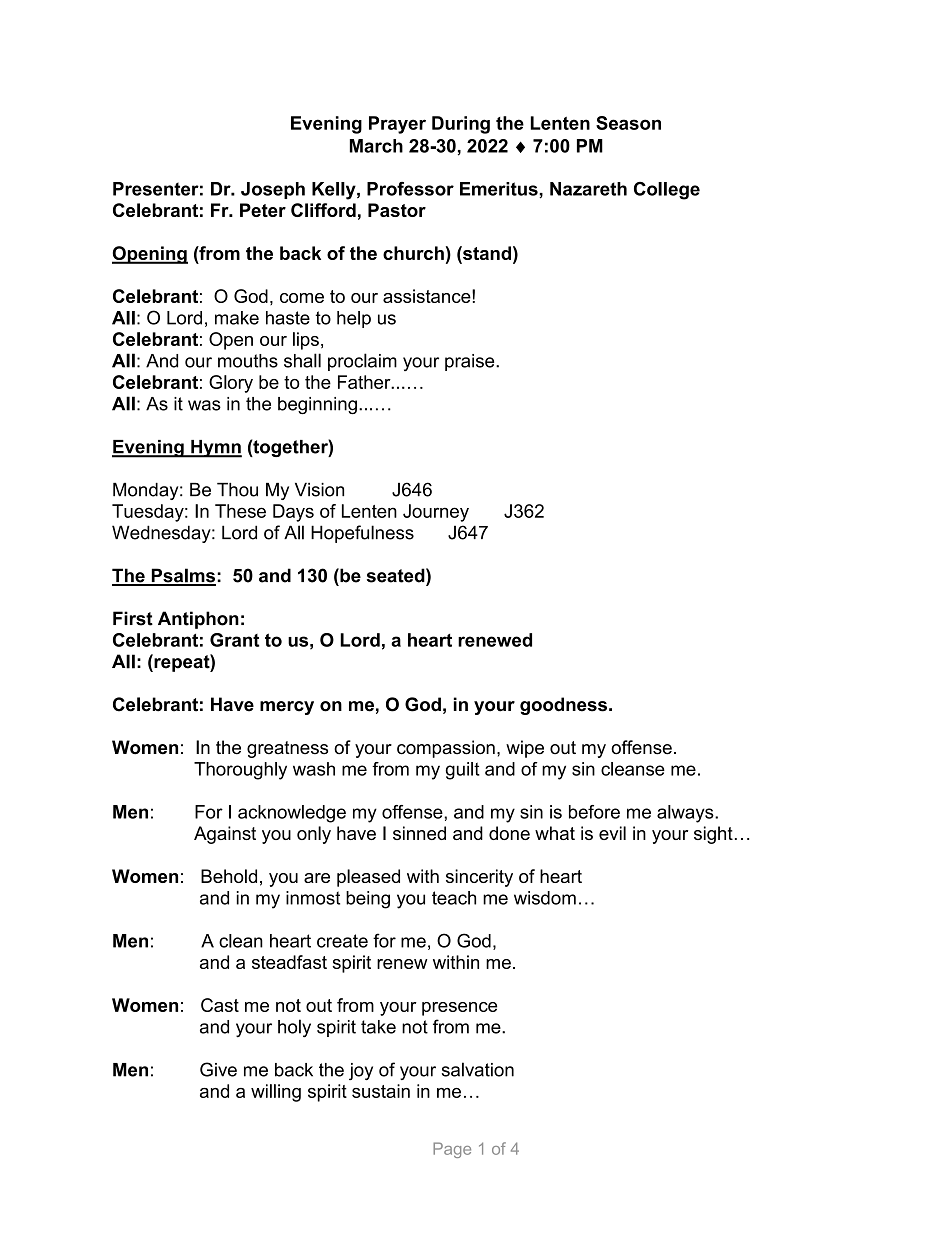 The width and height of the screenshot is (952, 1233). I want to click on Prayer, so click(397, 125).
